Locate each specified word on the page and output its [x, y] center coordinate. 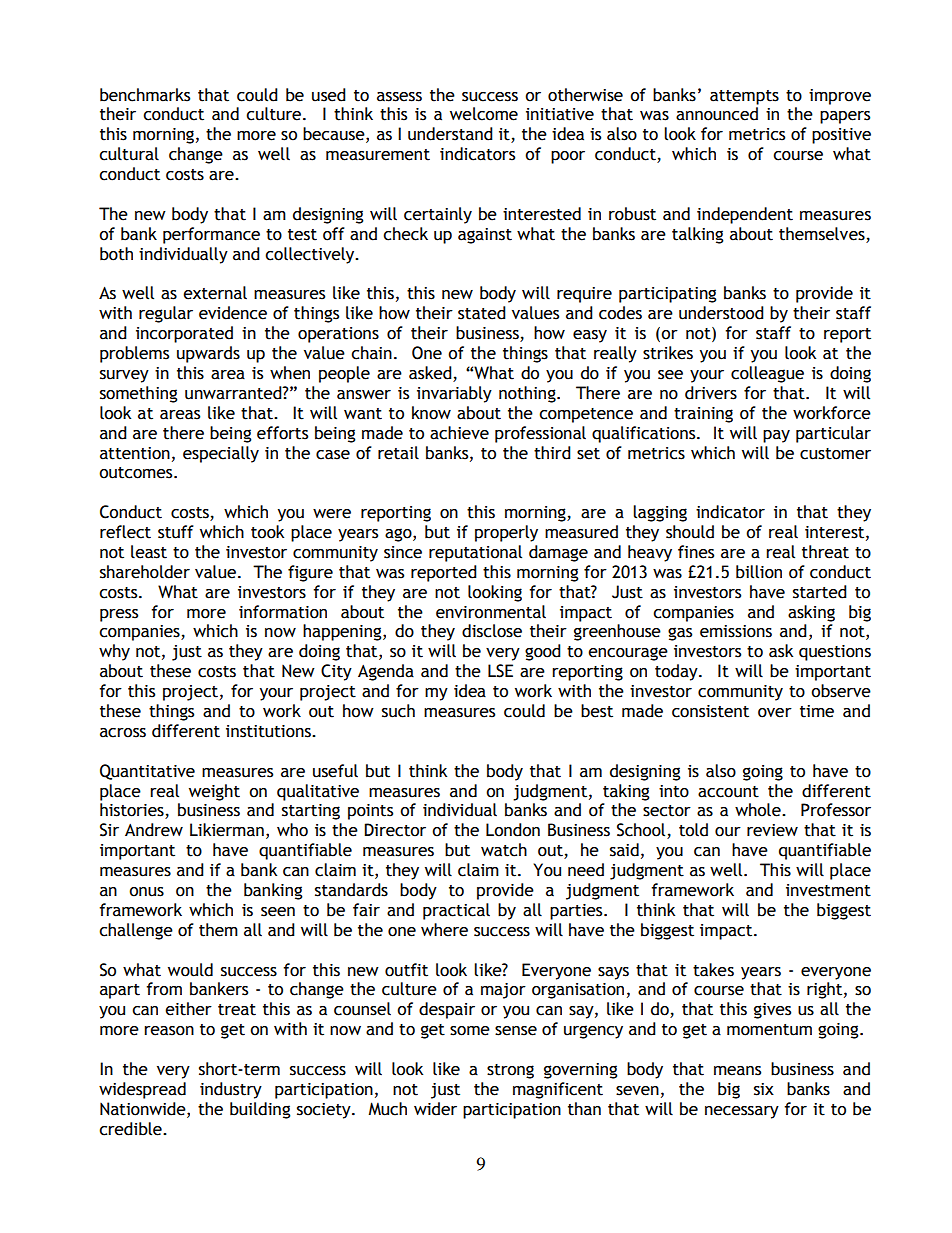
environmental [491, 612]
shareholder [145, 572]
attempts [744, 97]
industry [231, 1090]
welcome [484, 114]
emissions [736, 631]
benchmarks [145, 95]
